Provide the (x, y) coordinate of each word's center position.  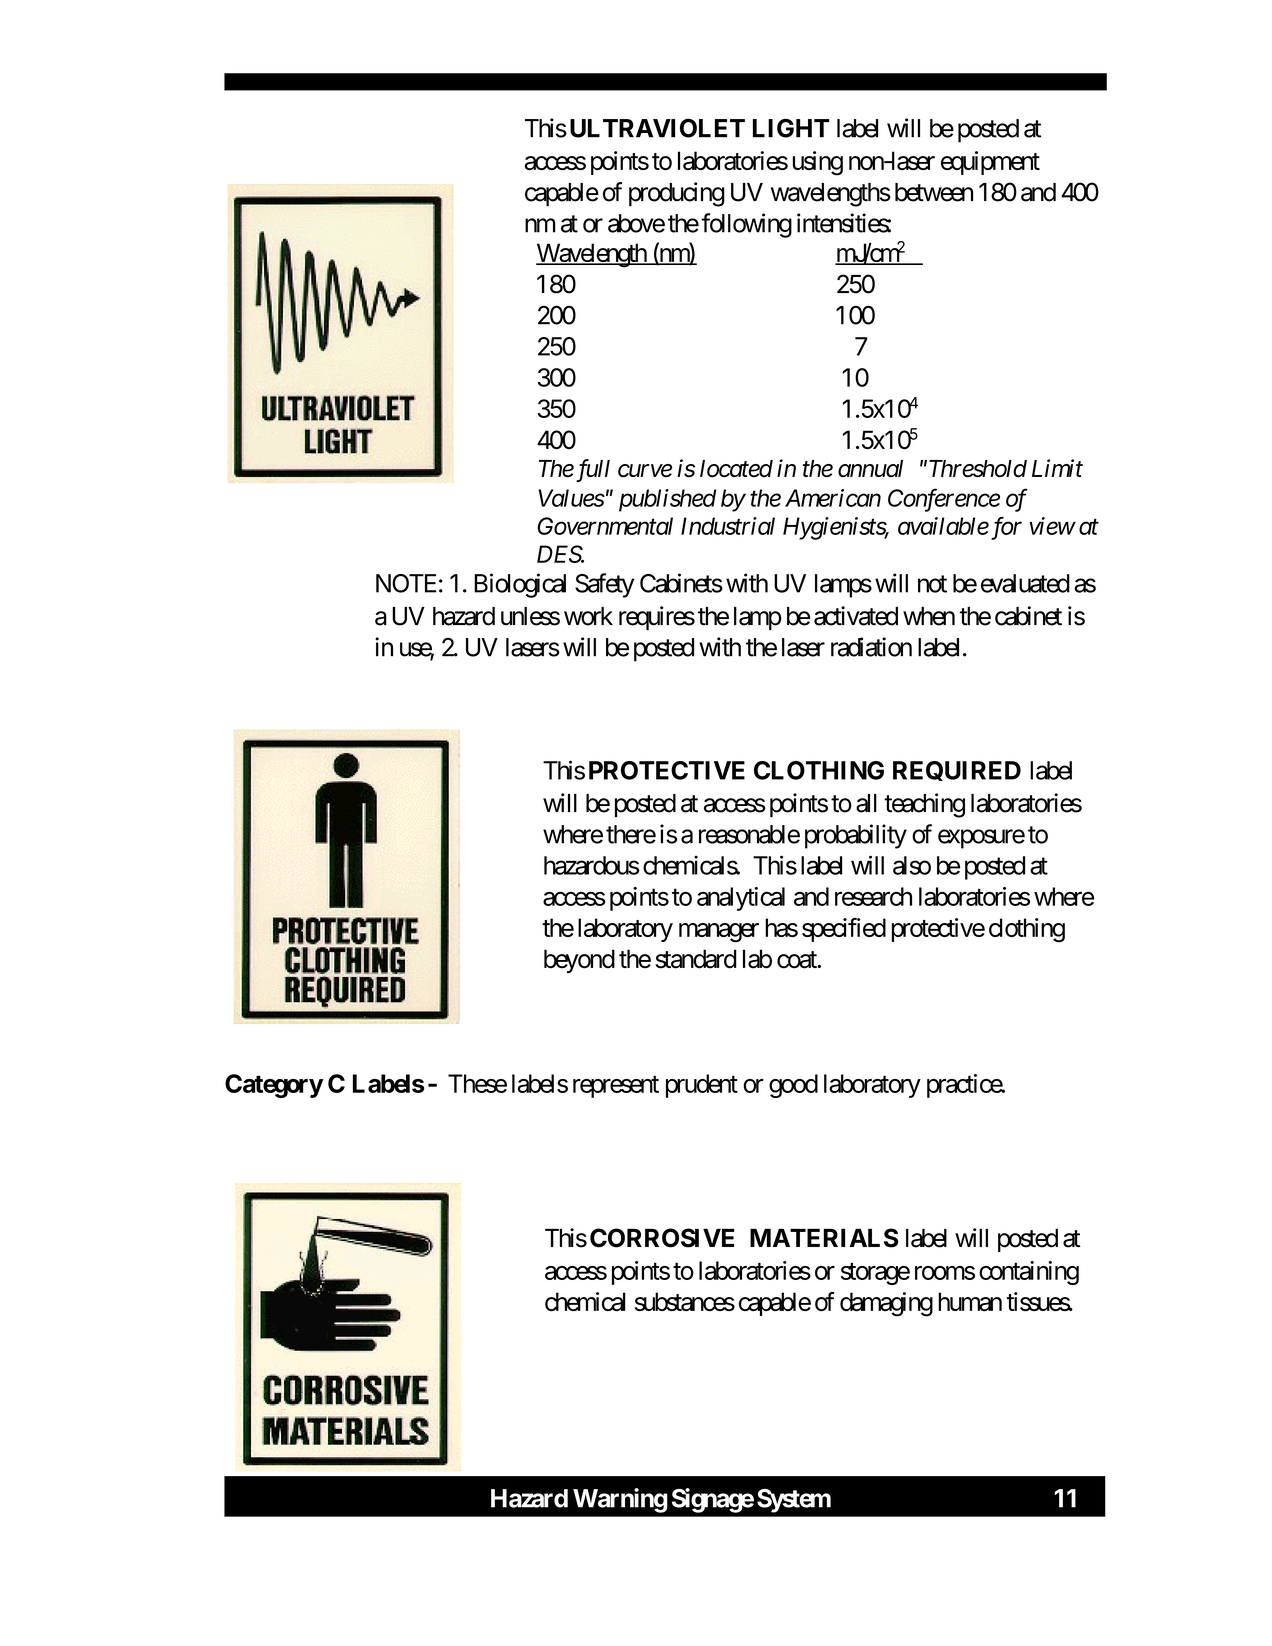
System (794, 1501)
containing (1029, 1273)
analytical (741, 899)
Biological (520, 585)
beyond (579, 961)
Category (274, 1086)
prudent (702, 1086)
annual (870, 468)
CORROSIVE (662, 1238)
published (667, 500)
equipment (990, 163)
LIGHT (791, 128)
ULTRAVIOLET (657, 128)
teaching (924, 805)
